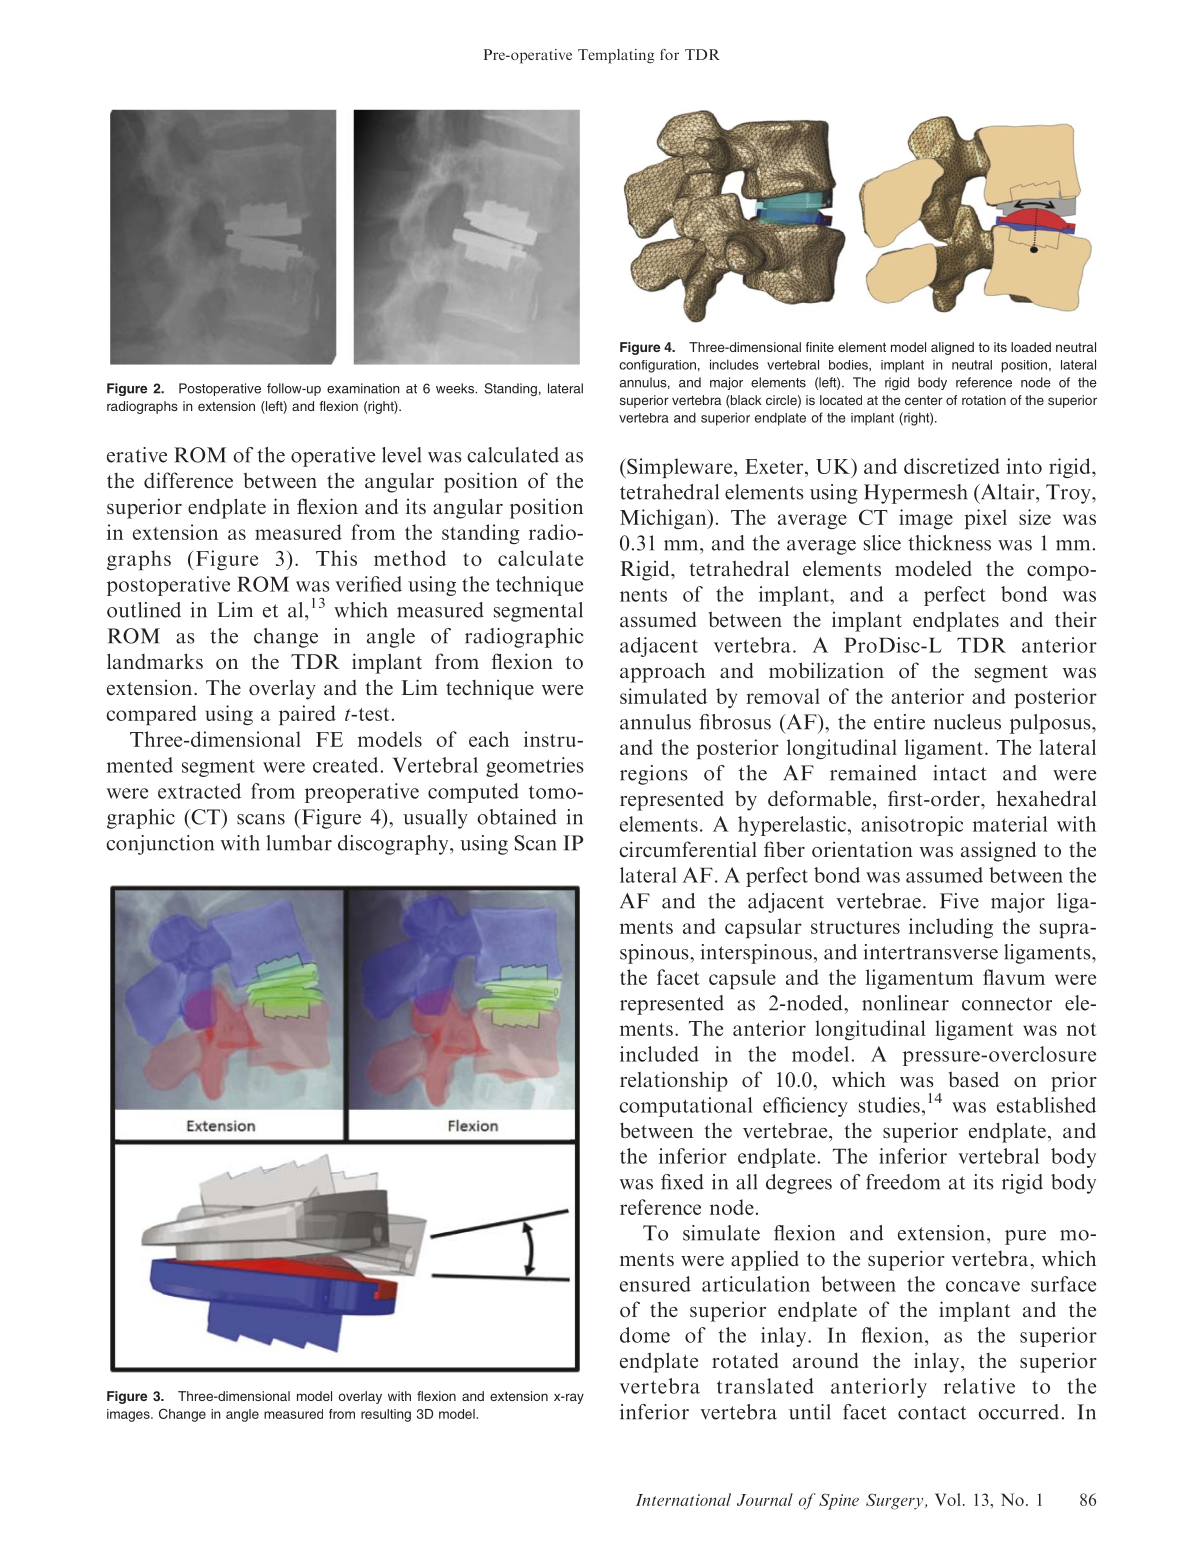 The image size is (1203, 1557). I want to click on Templating, so click(616, 56).
